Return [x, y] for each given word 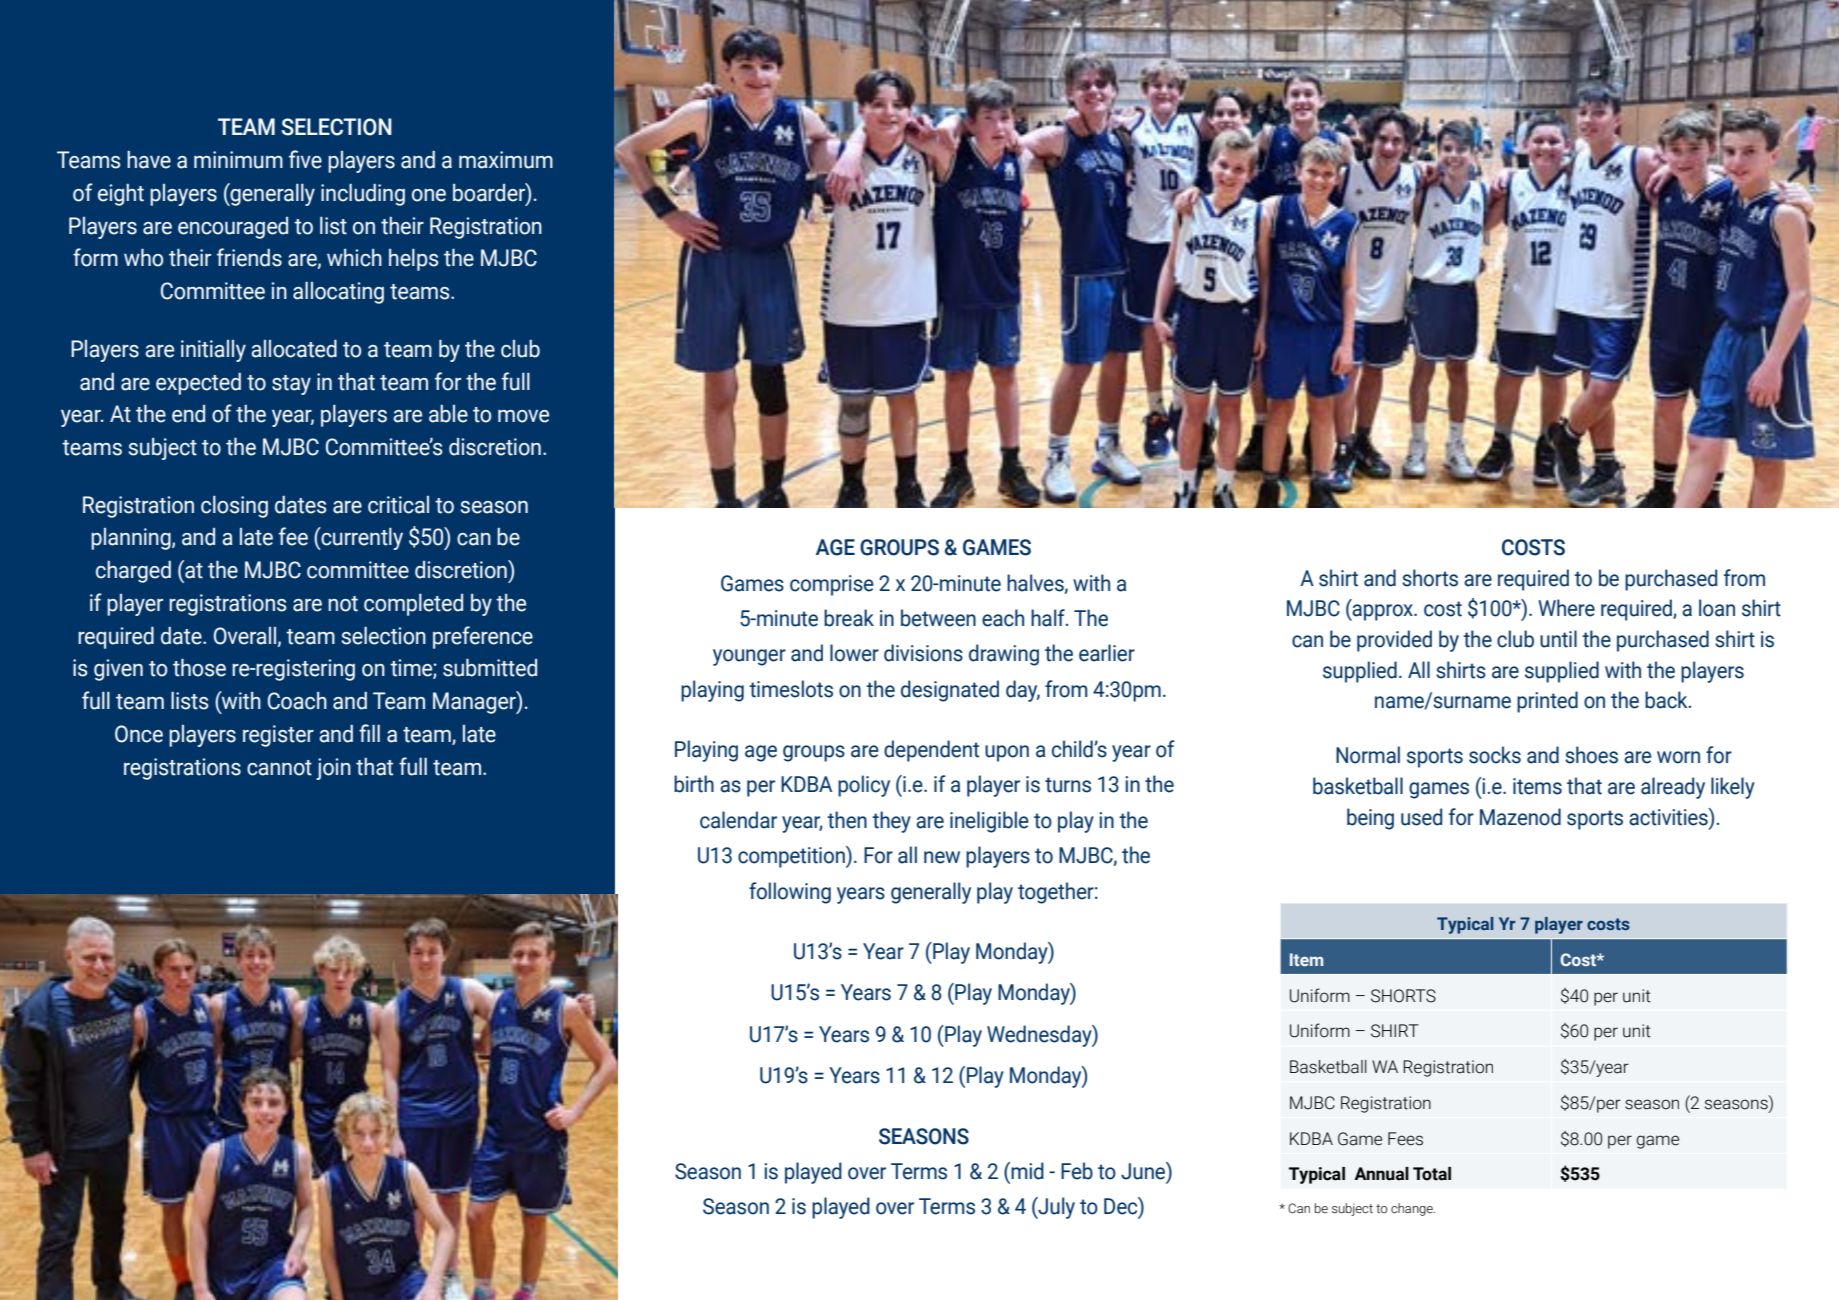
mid [1026, 1171]
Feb [1077, 1171]
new [942, 857]
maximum [506, 160]
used [1421, 817]
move [523, 416]
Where [1566, 608]
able [448, 414]
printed [1547, 702]
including [363, 195]
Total [1432, 1174]
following [790, 893]
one [429, 195]
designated [950, 691]
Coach [297, 701]
